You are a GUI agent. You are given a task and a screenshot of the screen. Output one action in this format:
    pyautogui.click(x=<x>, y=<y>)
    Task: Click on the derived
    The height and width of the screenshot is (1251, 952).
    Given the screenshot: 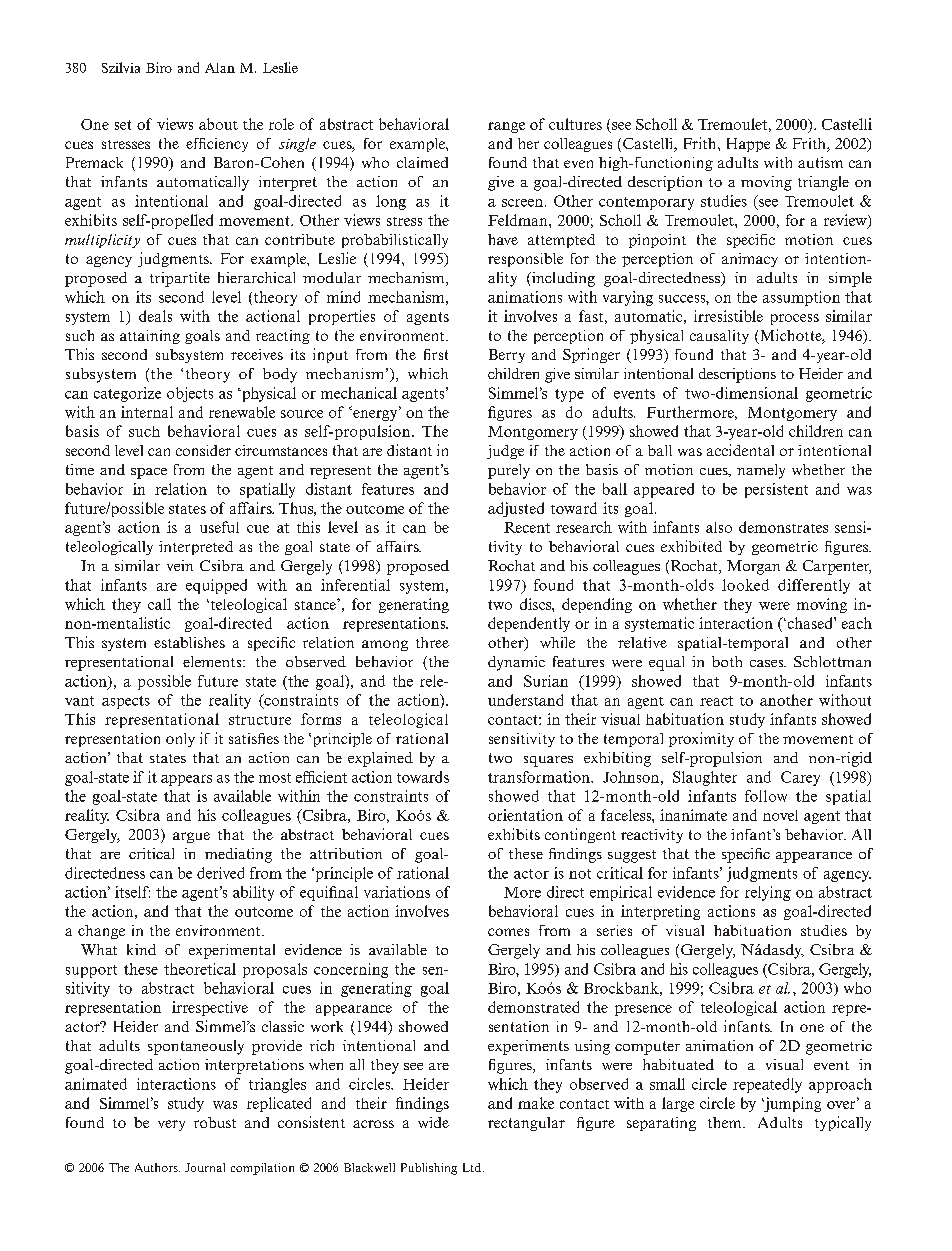 What is the action you would take?
    pyautogui.click(x=220, y=873)
